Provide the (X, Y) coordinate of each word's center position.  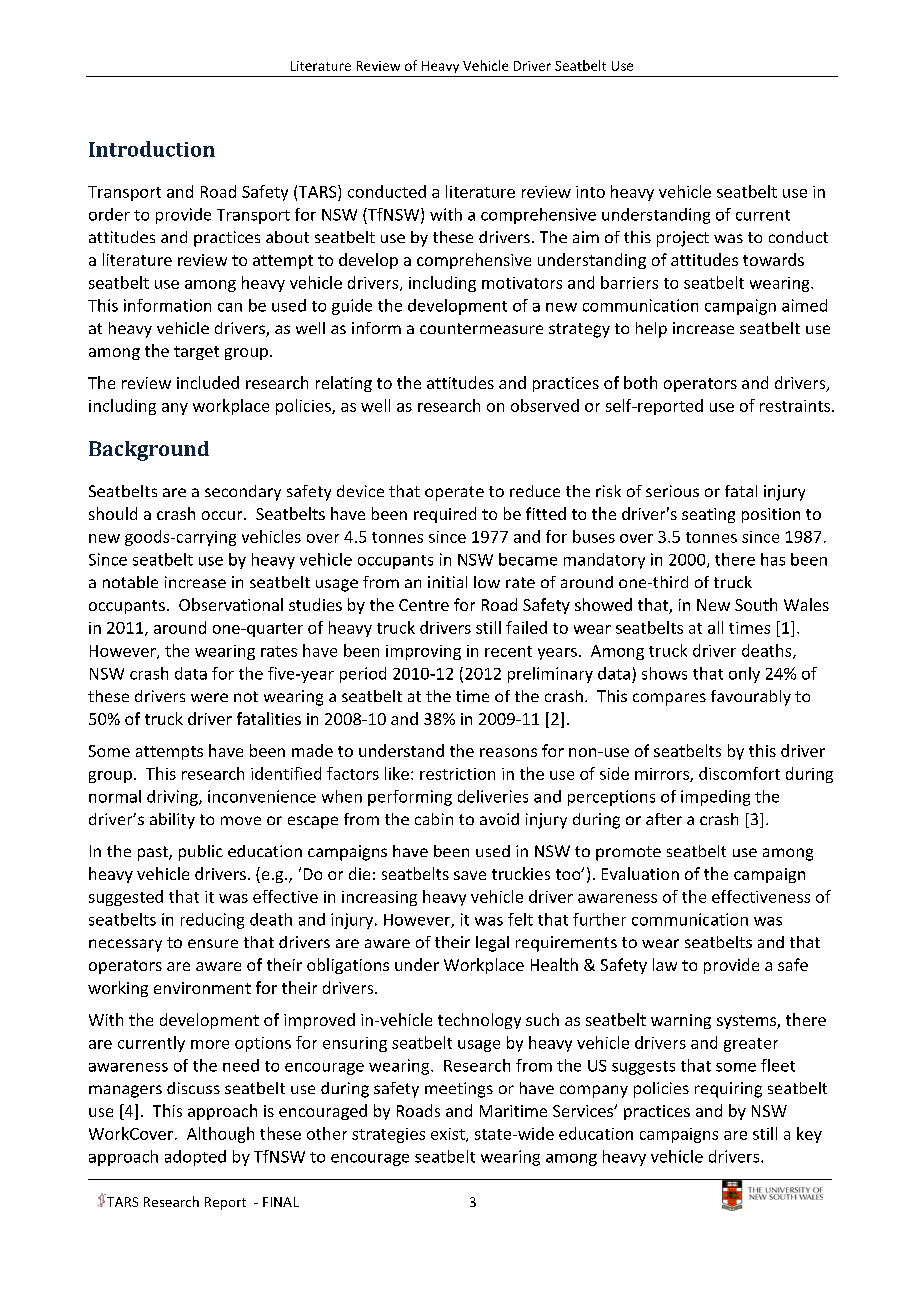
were (209, 697)
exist (449, 1135)
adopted (195, 1158)
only (744, 675)
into (590, 192)
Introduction (152, 149)
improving (423, 652)
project (683, 239)
